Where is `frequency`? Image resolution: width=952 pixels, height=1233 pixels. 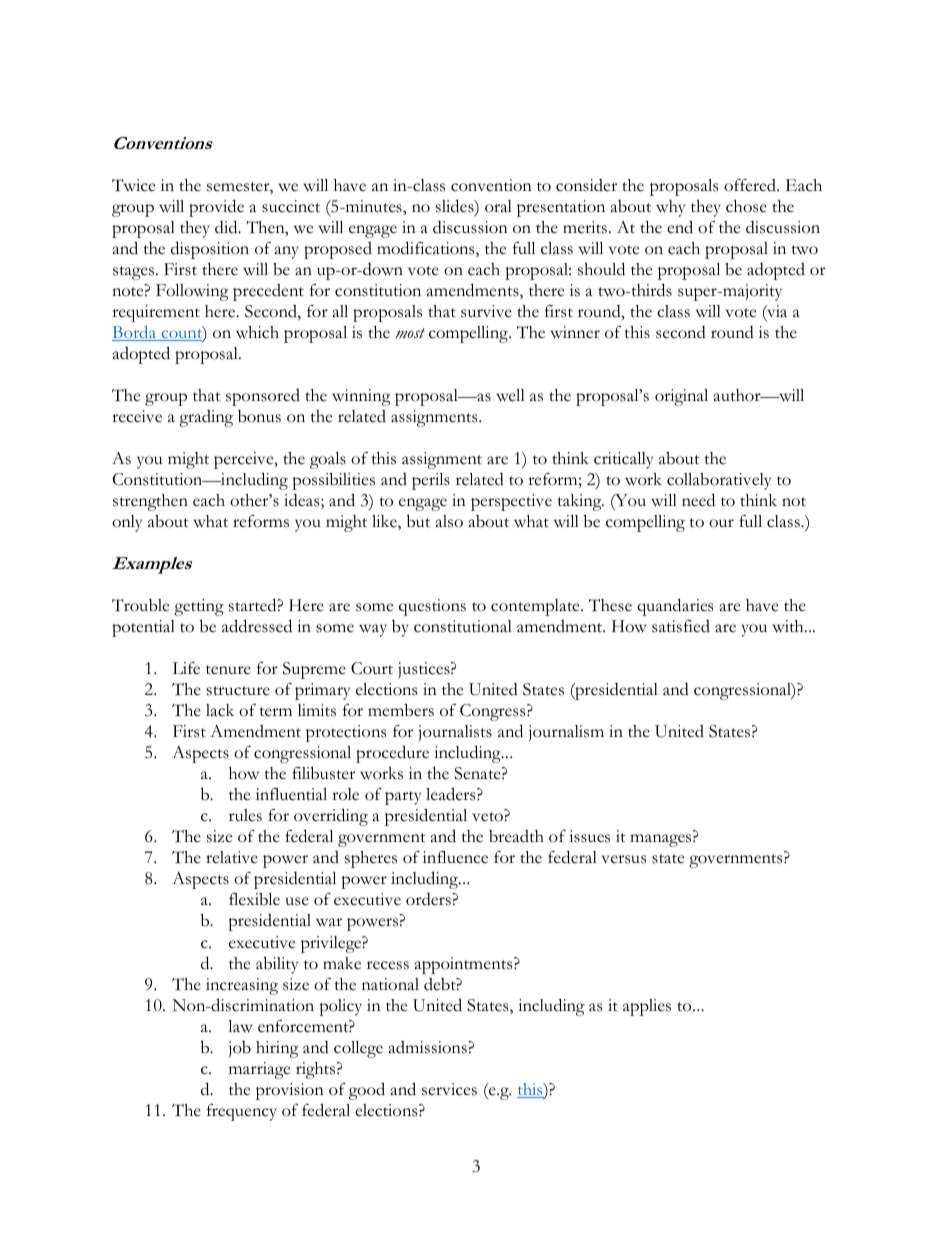
frequency is located at coordinates (242, 1112).
